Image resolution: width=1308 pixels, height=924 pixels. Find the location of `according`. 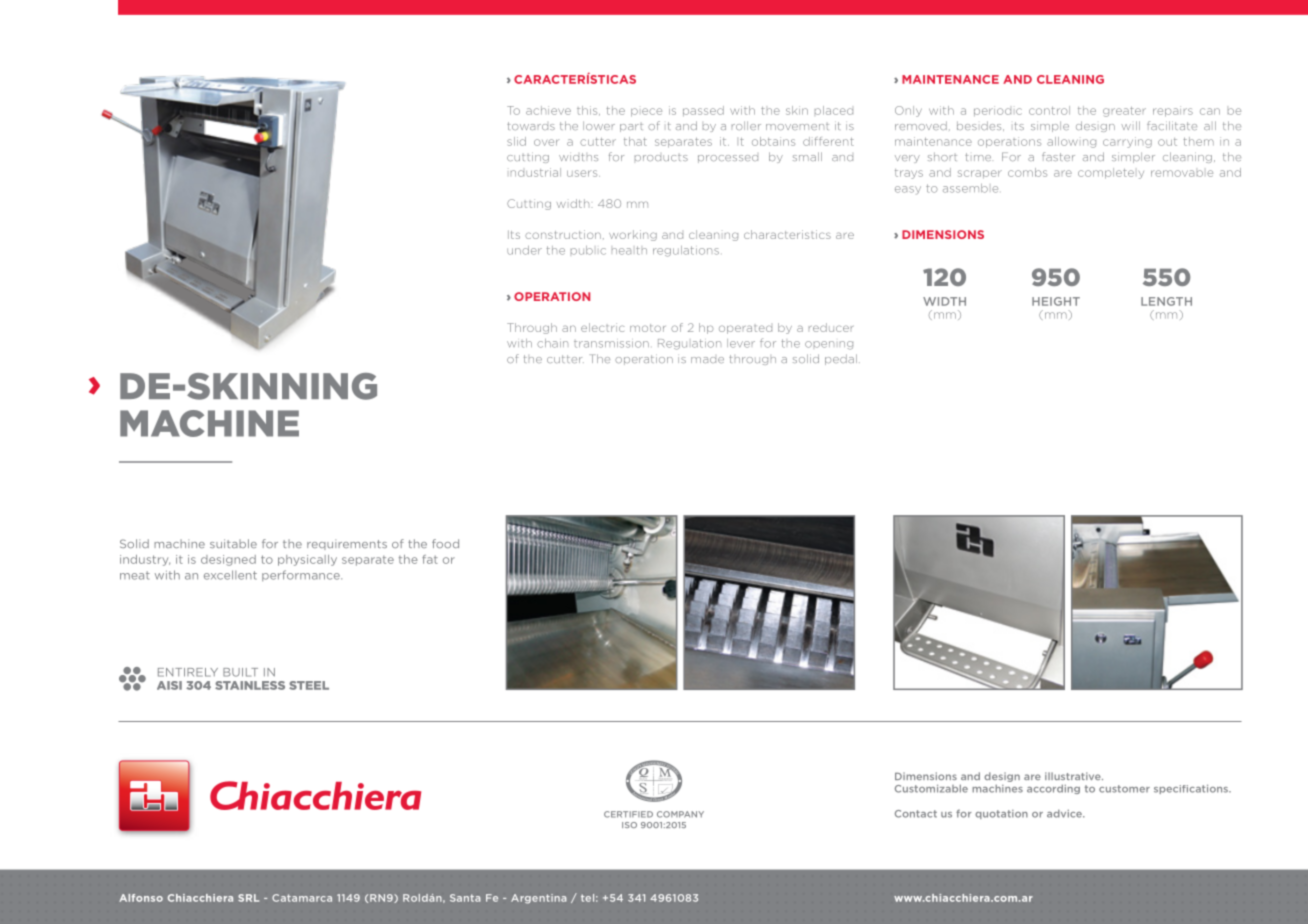

according is located at coordinates (1053, 789).
